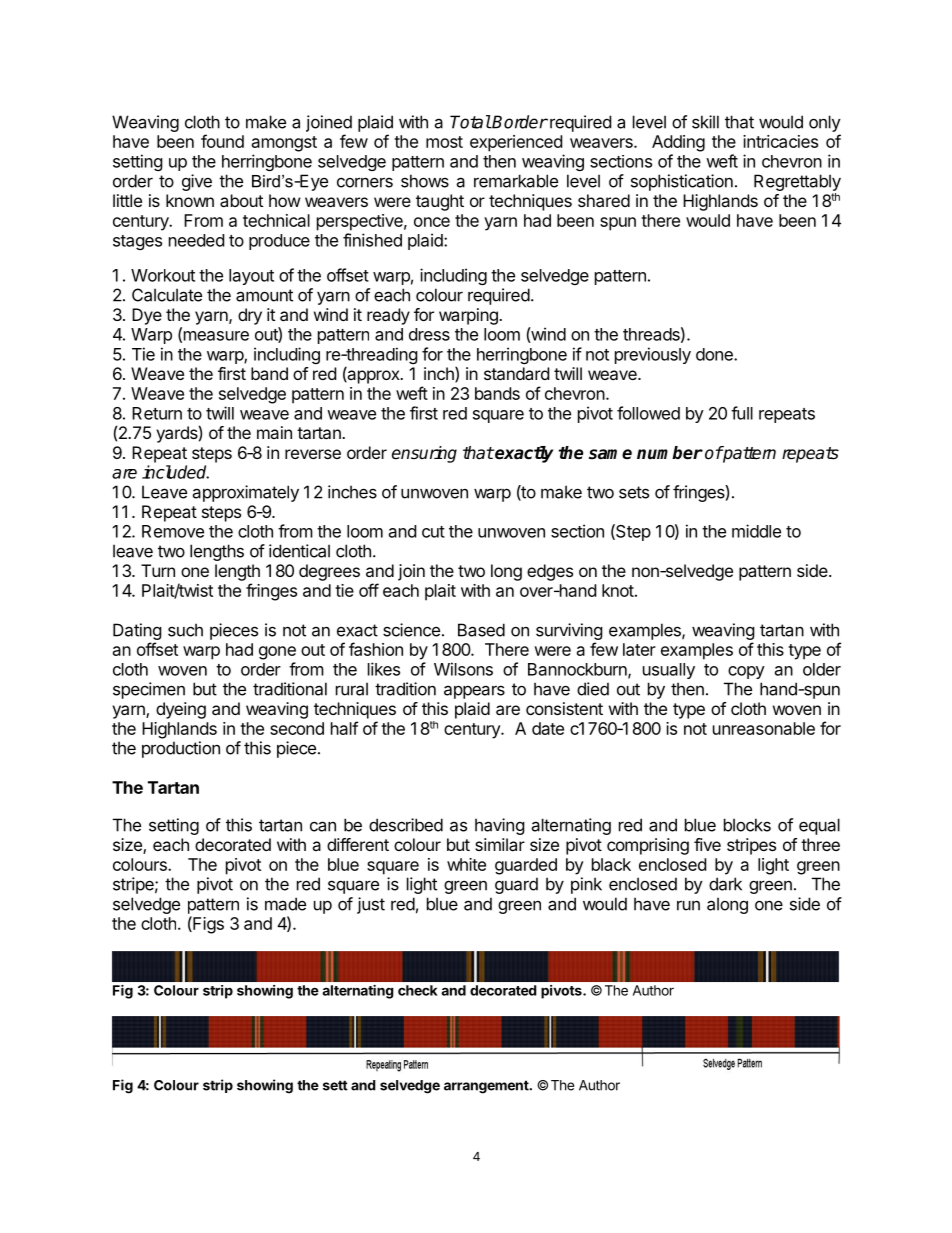 The height and width of the screenshot is (1233, 952). Describe the element at coordinates (516, 373) in the screenshot. I see `standard` at that location.
